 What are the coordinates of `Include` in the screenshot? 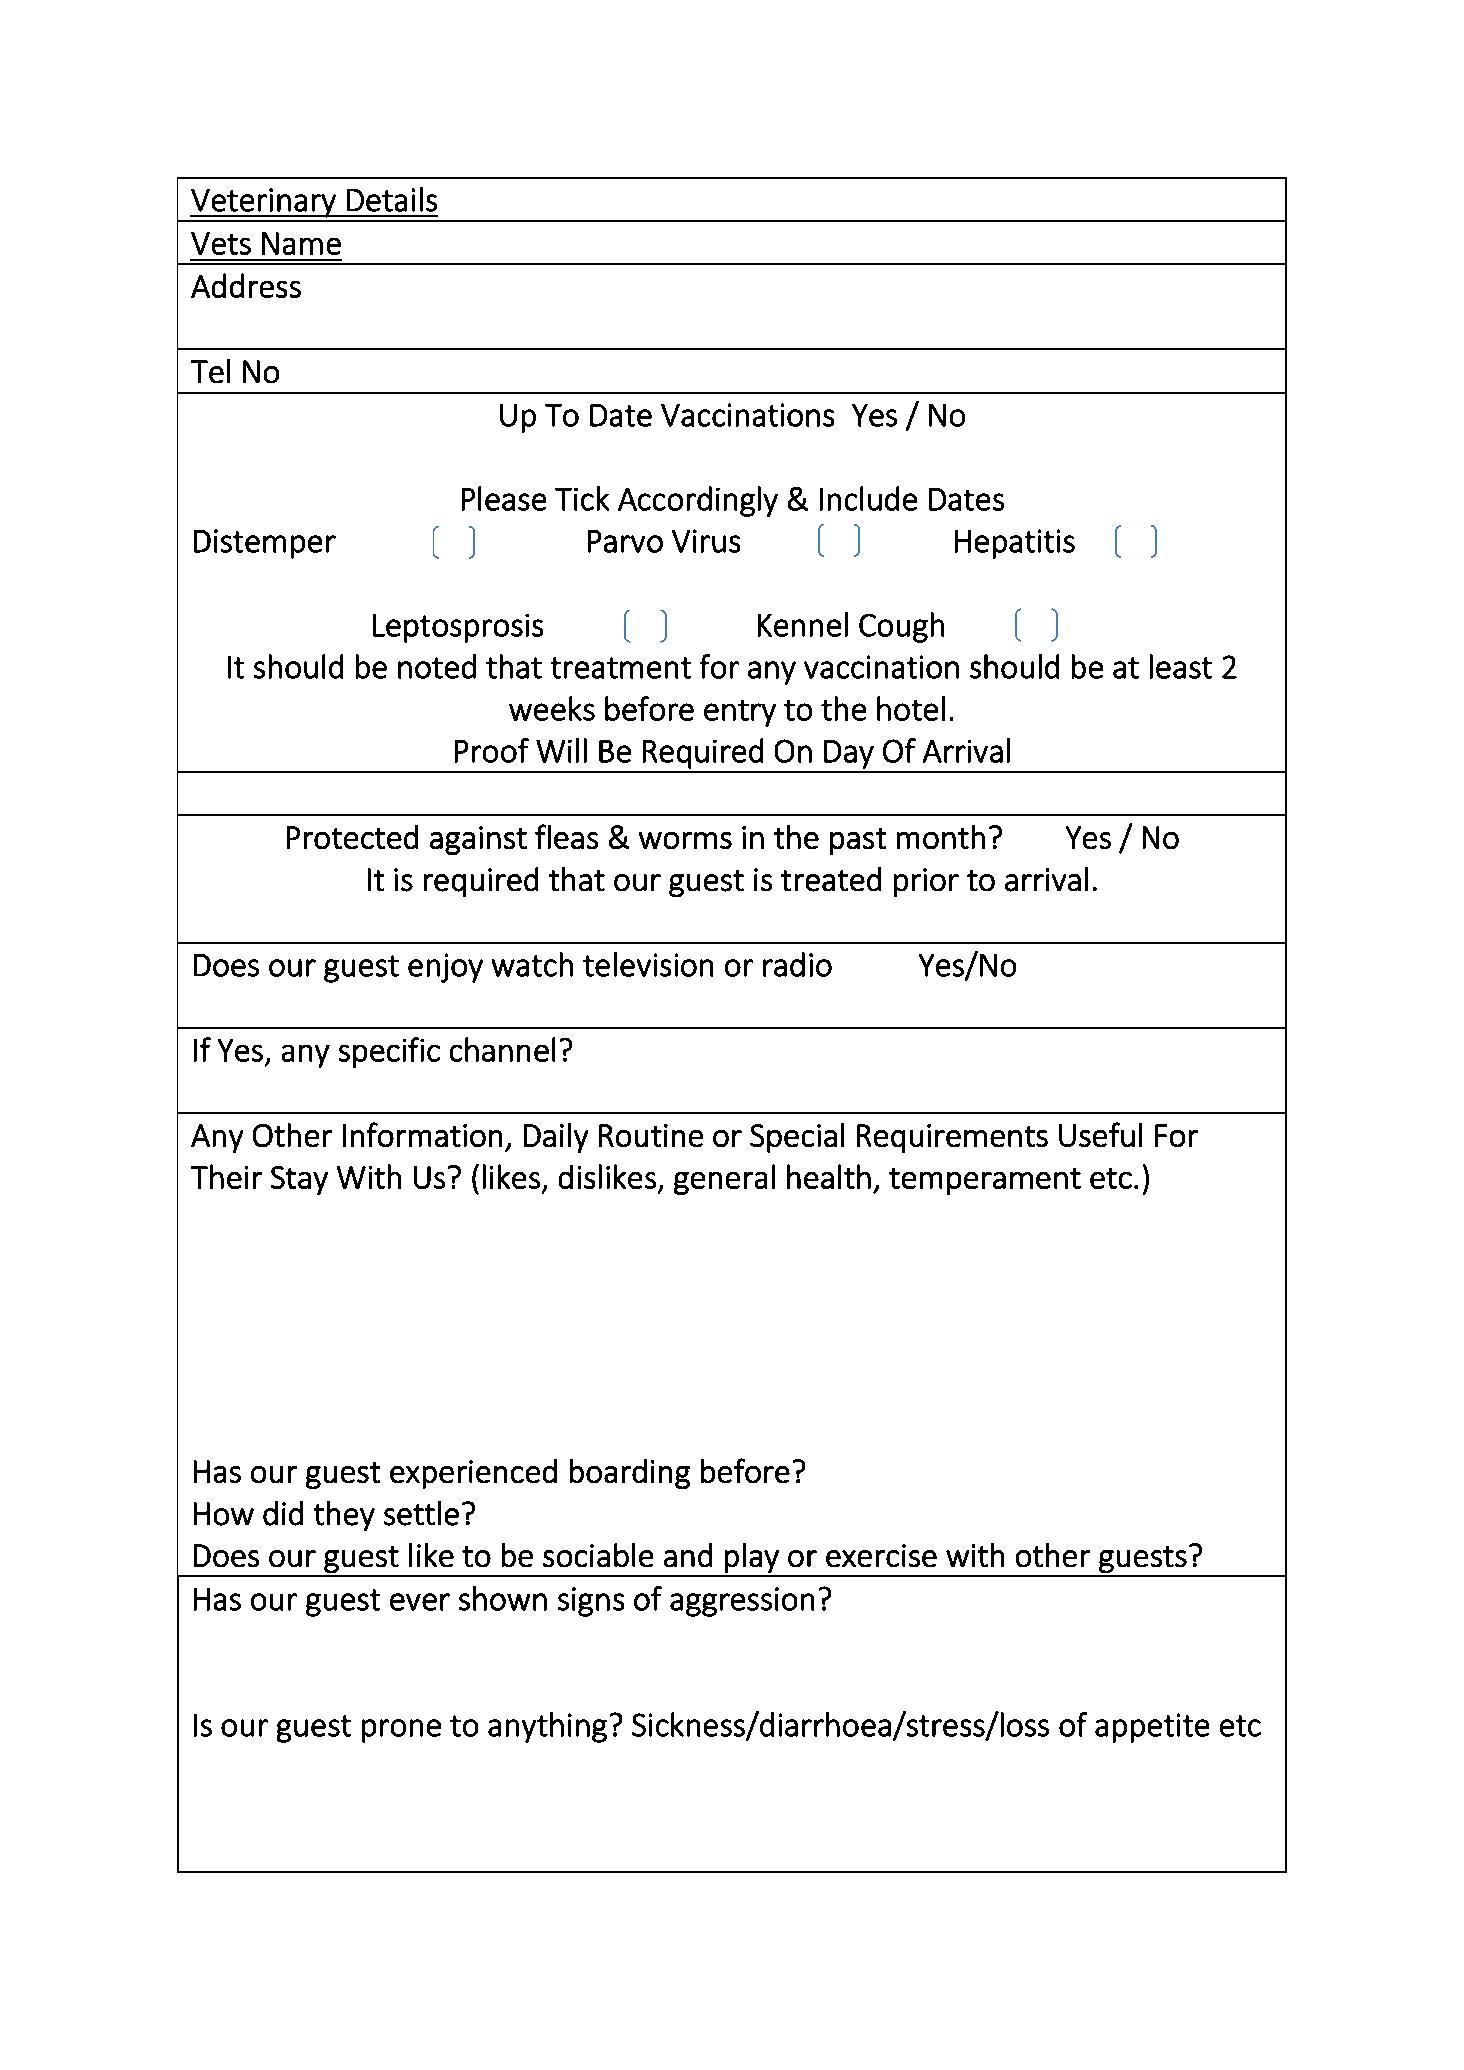 It's located at (868, 498).
